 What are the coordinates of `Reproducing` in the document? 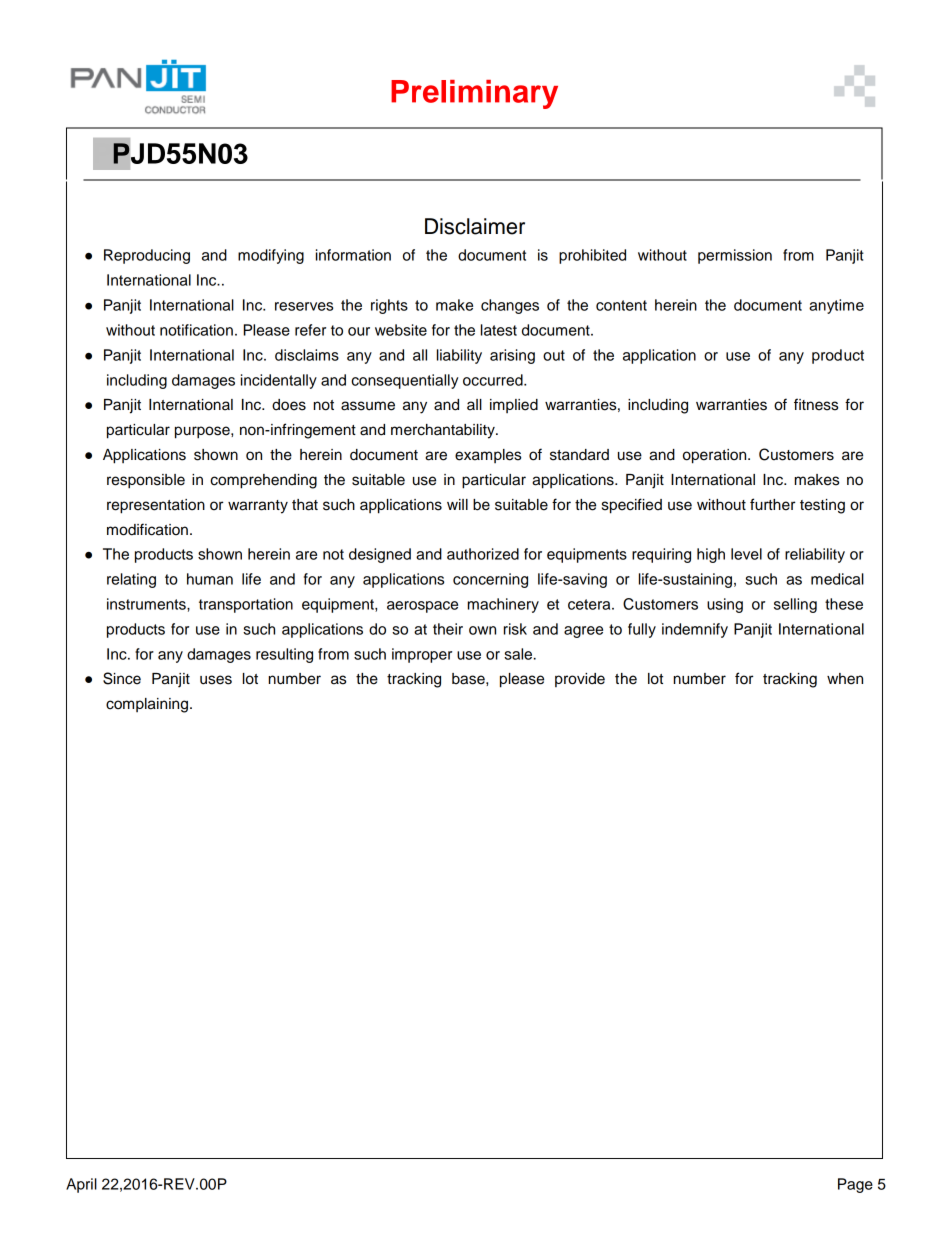 It's located at (147, 256).
